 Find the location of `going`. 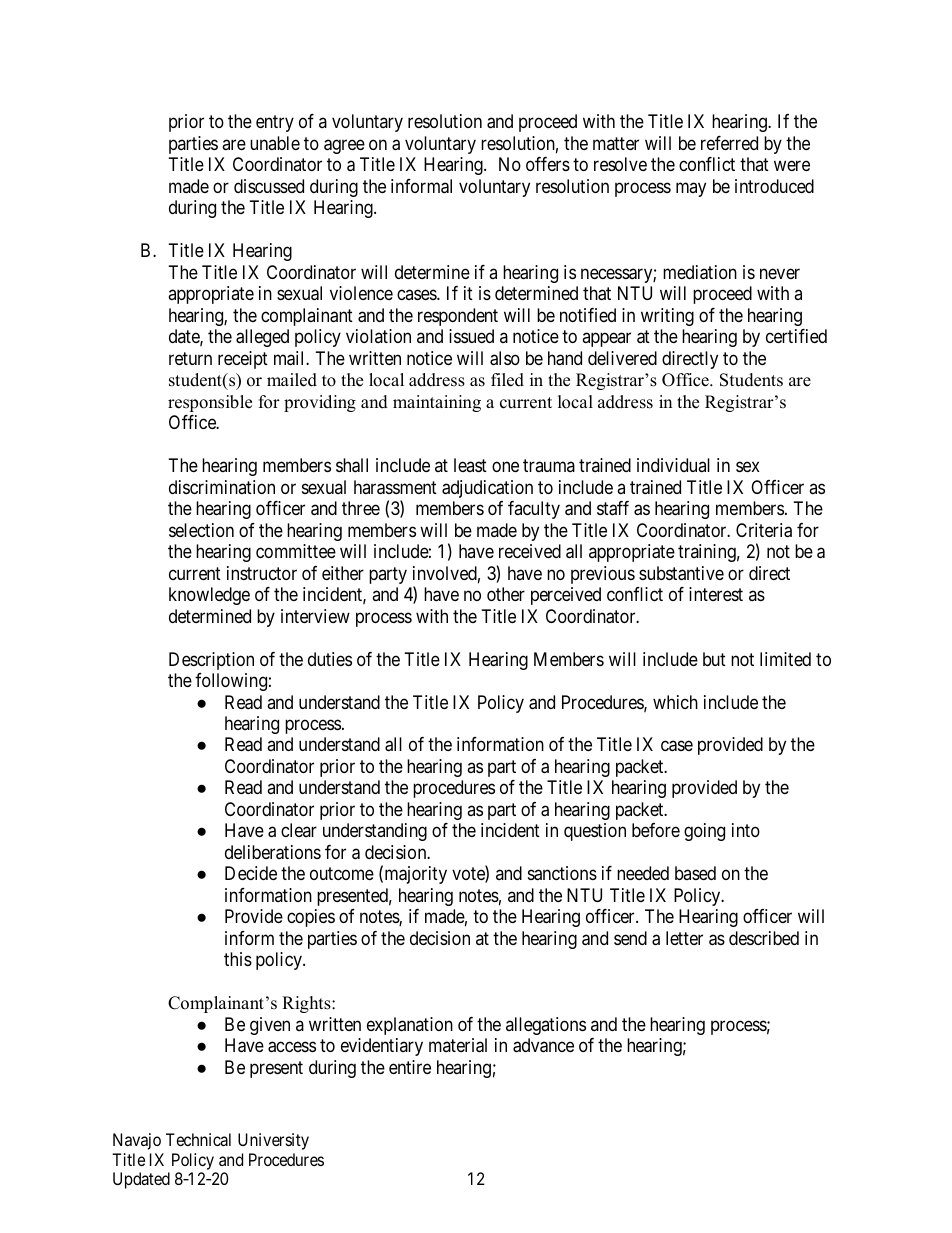

going is located at coordinates (704, 832).
